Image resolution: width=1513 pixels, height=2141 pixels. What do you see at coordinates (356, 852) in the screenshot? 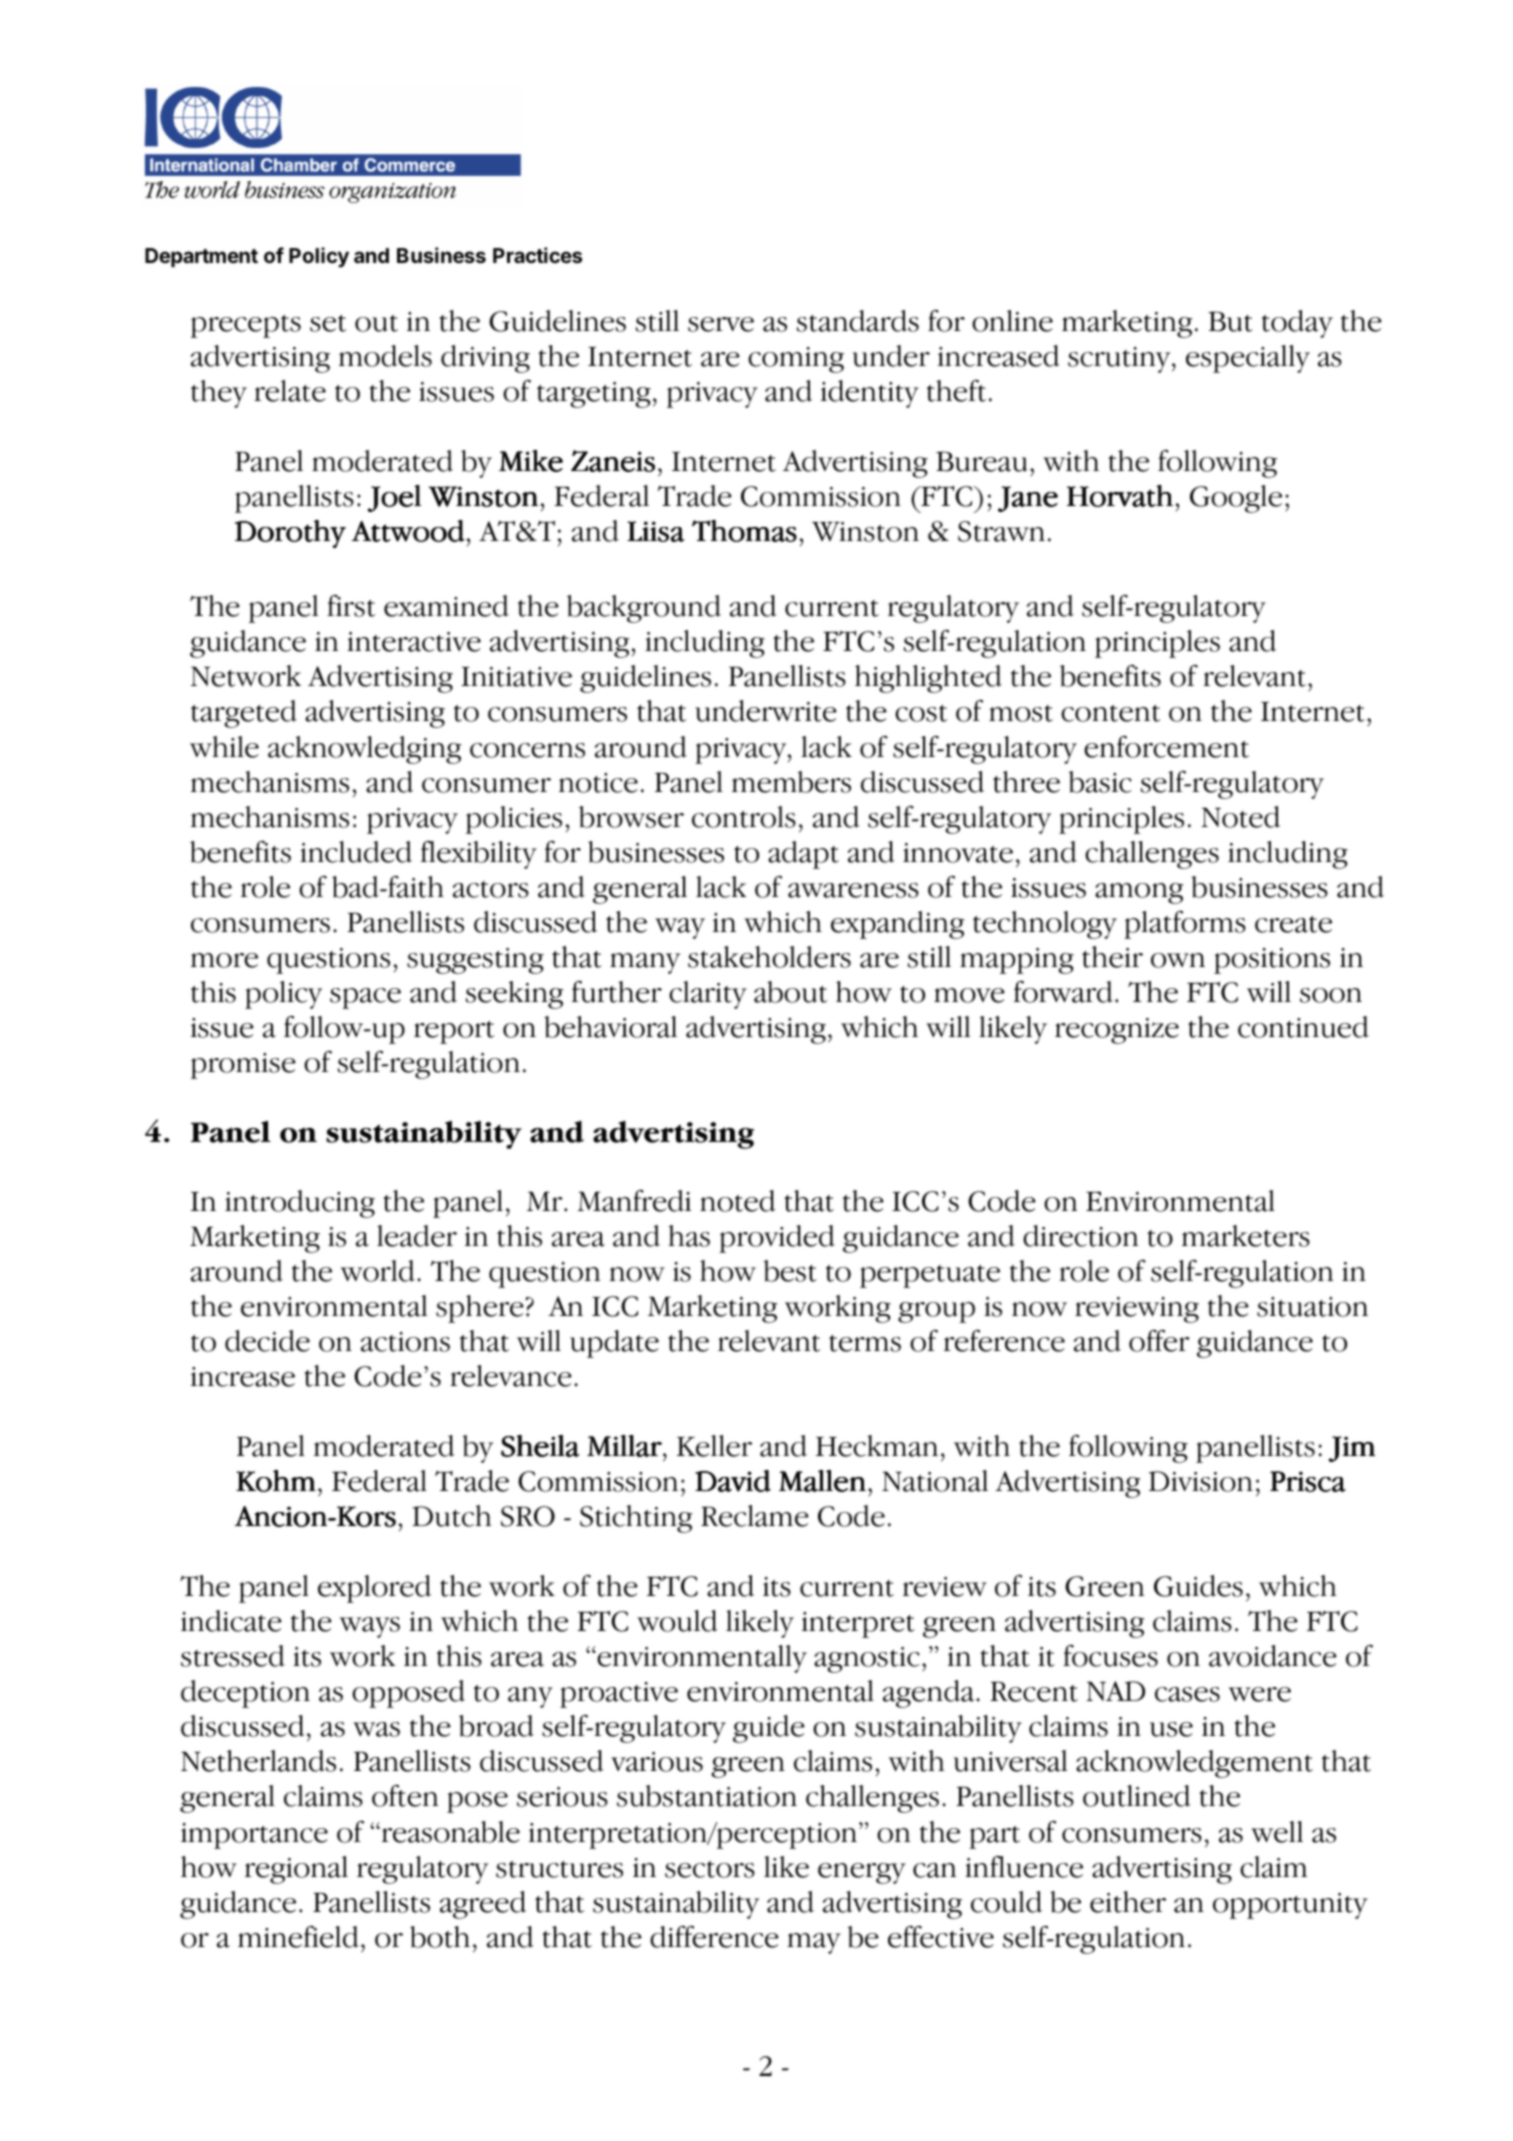
I see `included` at bounding box center [356, 852].
